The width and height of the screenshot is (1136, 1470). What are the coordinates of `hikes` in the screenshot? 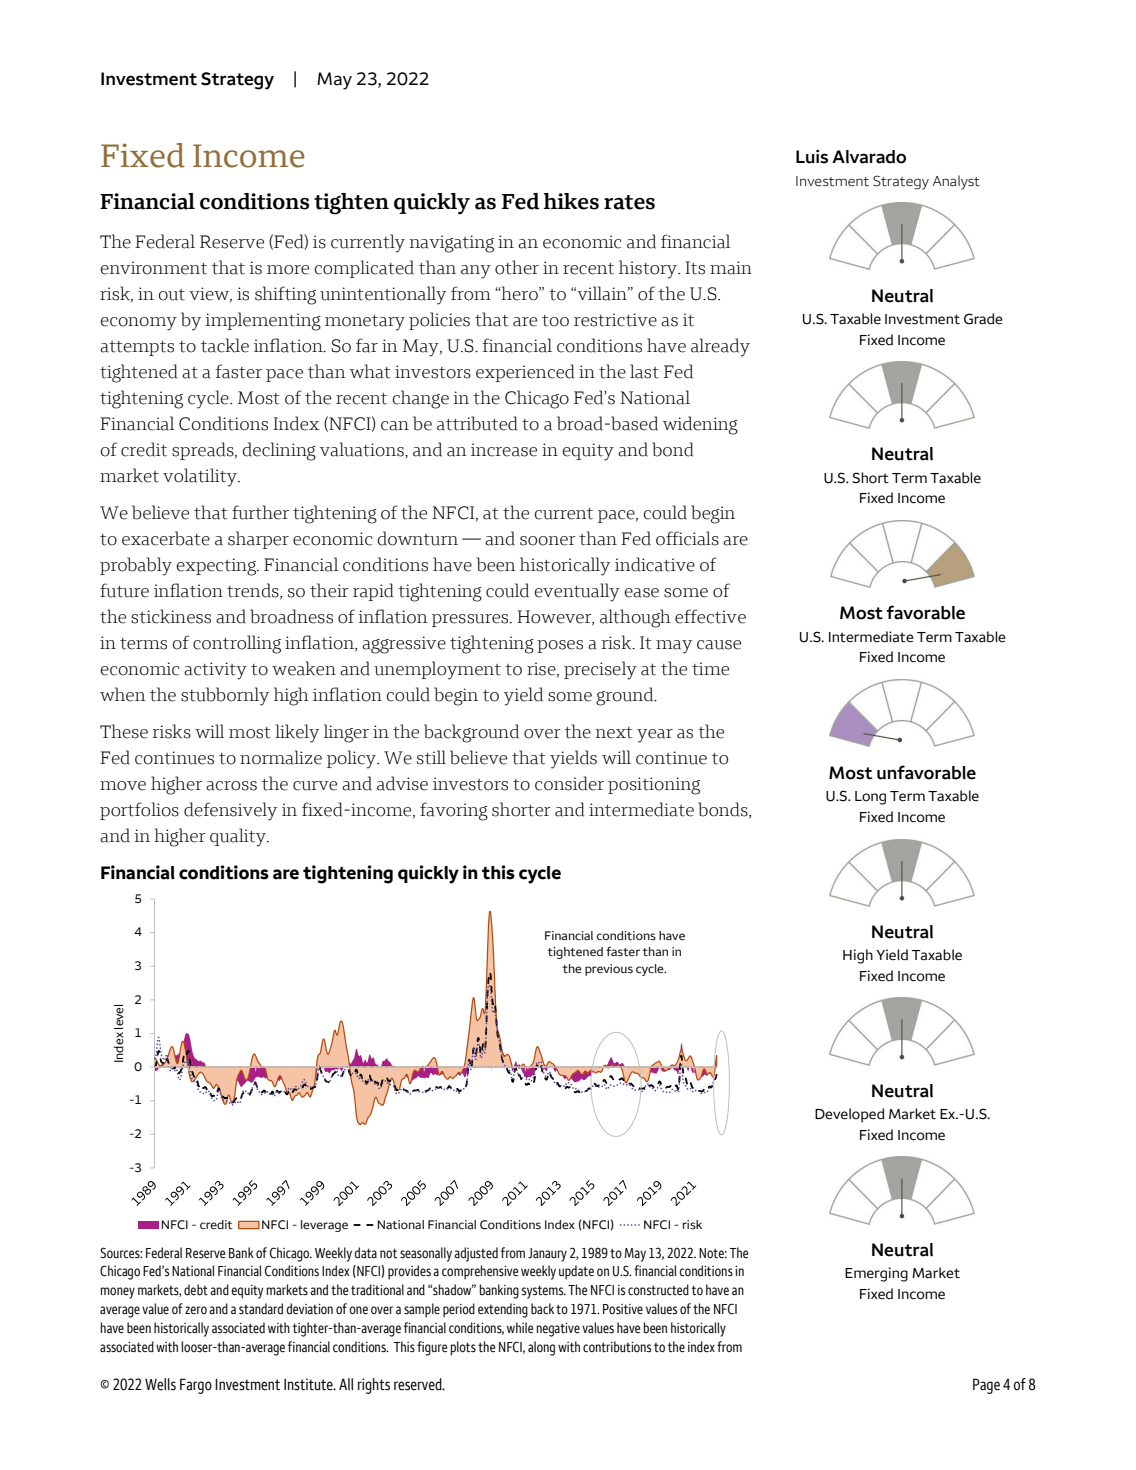 It's located at (571, 201).
